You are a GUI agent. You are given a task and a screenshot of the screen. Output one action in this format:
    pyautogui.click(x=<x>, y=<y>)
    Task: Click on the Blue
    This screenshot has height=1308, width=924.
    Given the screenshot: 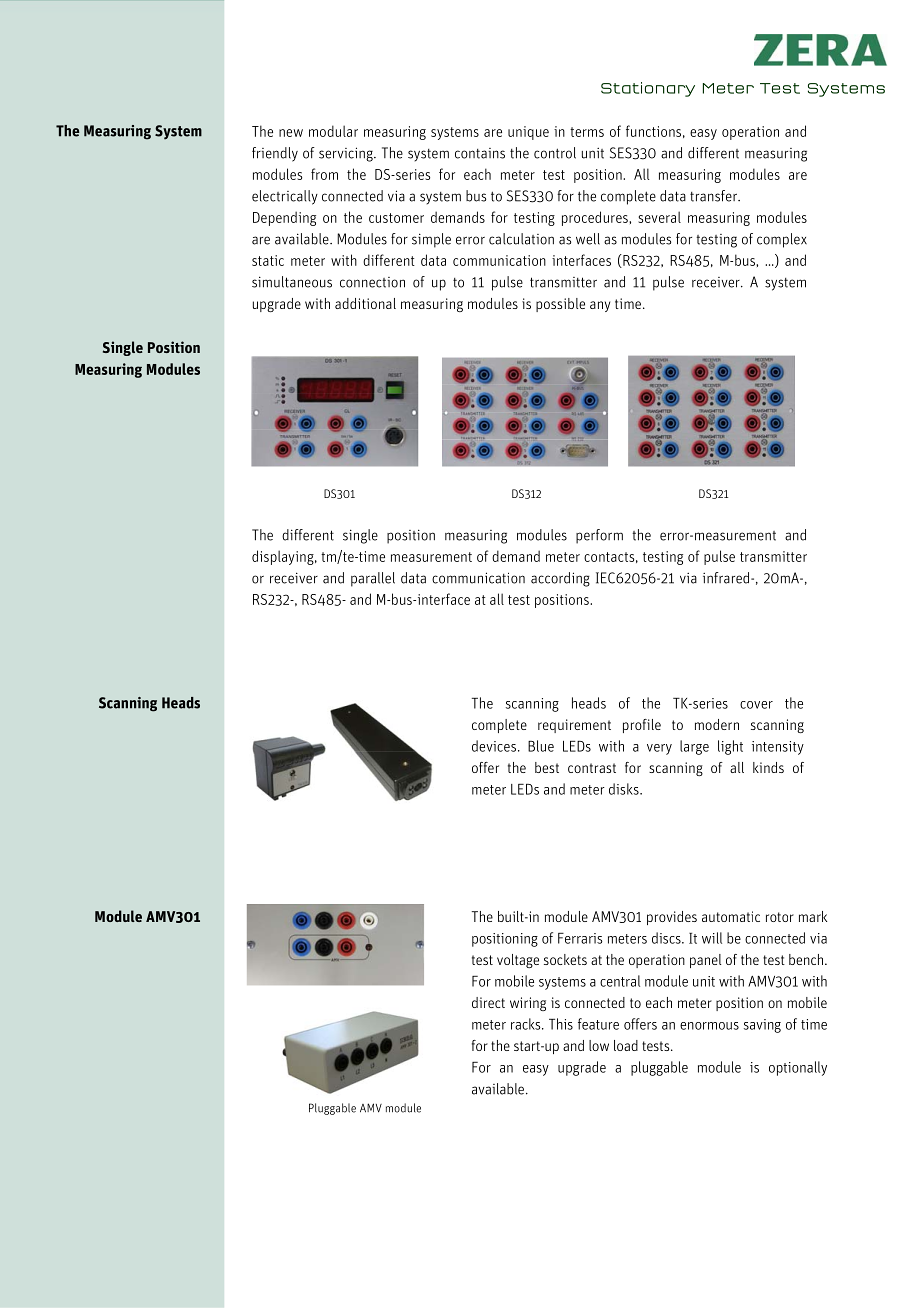 What is the action you would take?
    pyautogui.click(x=541, y=746)
